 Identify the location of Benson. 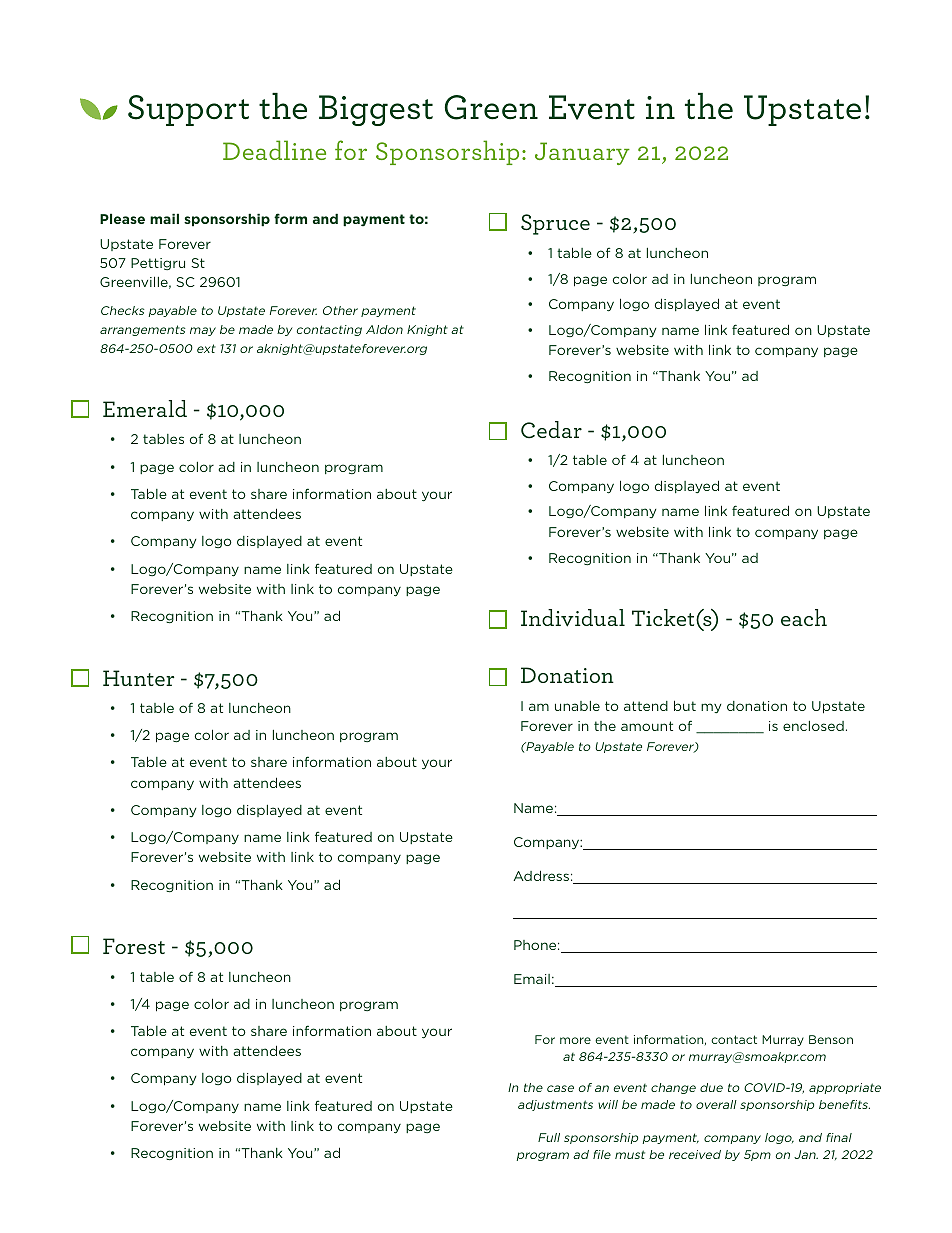
(831, 1039).
